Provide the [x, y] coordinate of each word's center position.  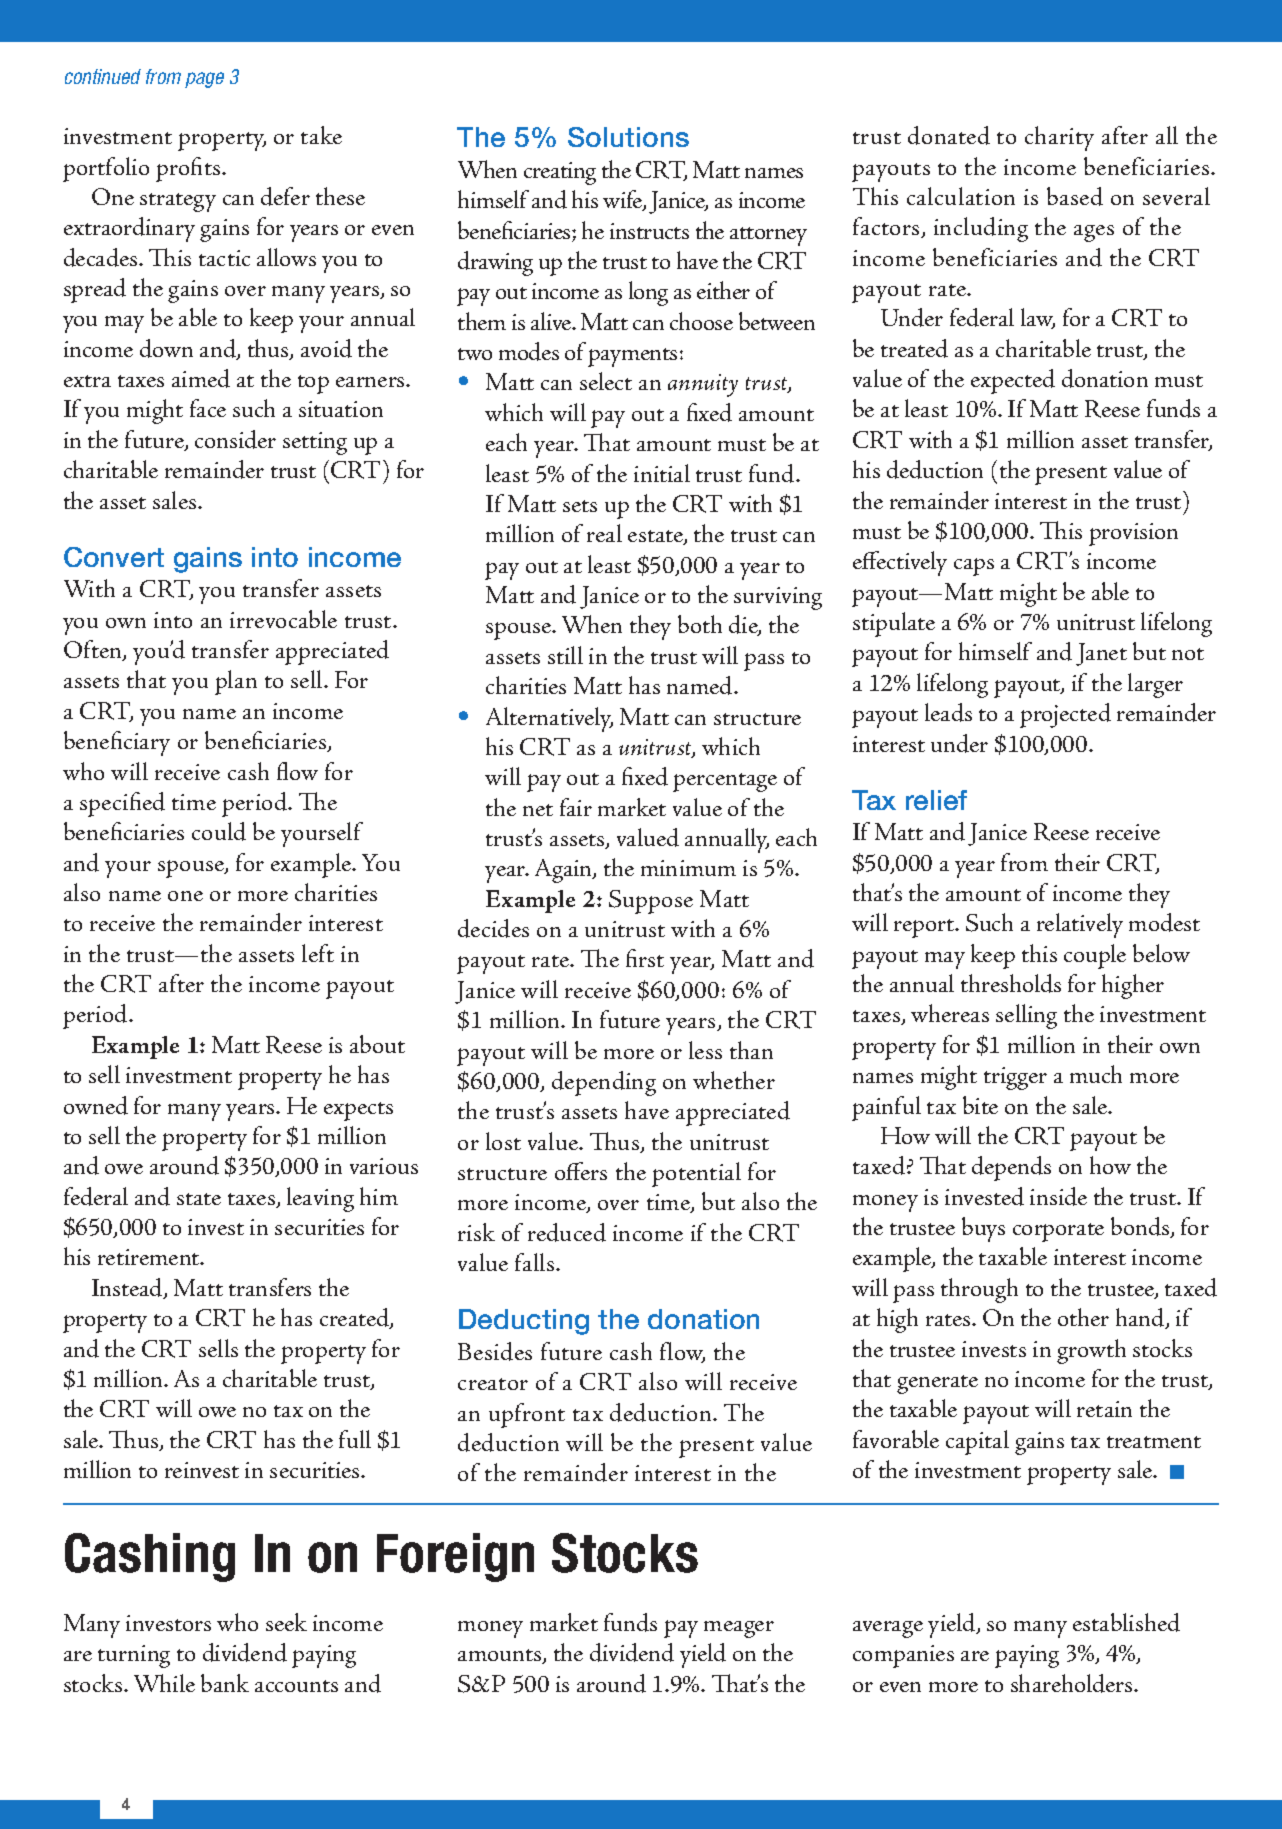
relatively [1080, 925]
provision [1133, 534]
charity [1059, 138]
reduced [567, 1232]
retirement [150, 1257]
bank [225, 1683]
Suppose [651, 902]
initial [662, 473]
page [204, 80]
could [219, 831]
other [1083, 1317]
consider [235, 439]
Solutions [628, 137]
